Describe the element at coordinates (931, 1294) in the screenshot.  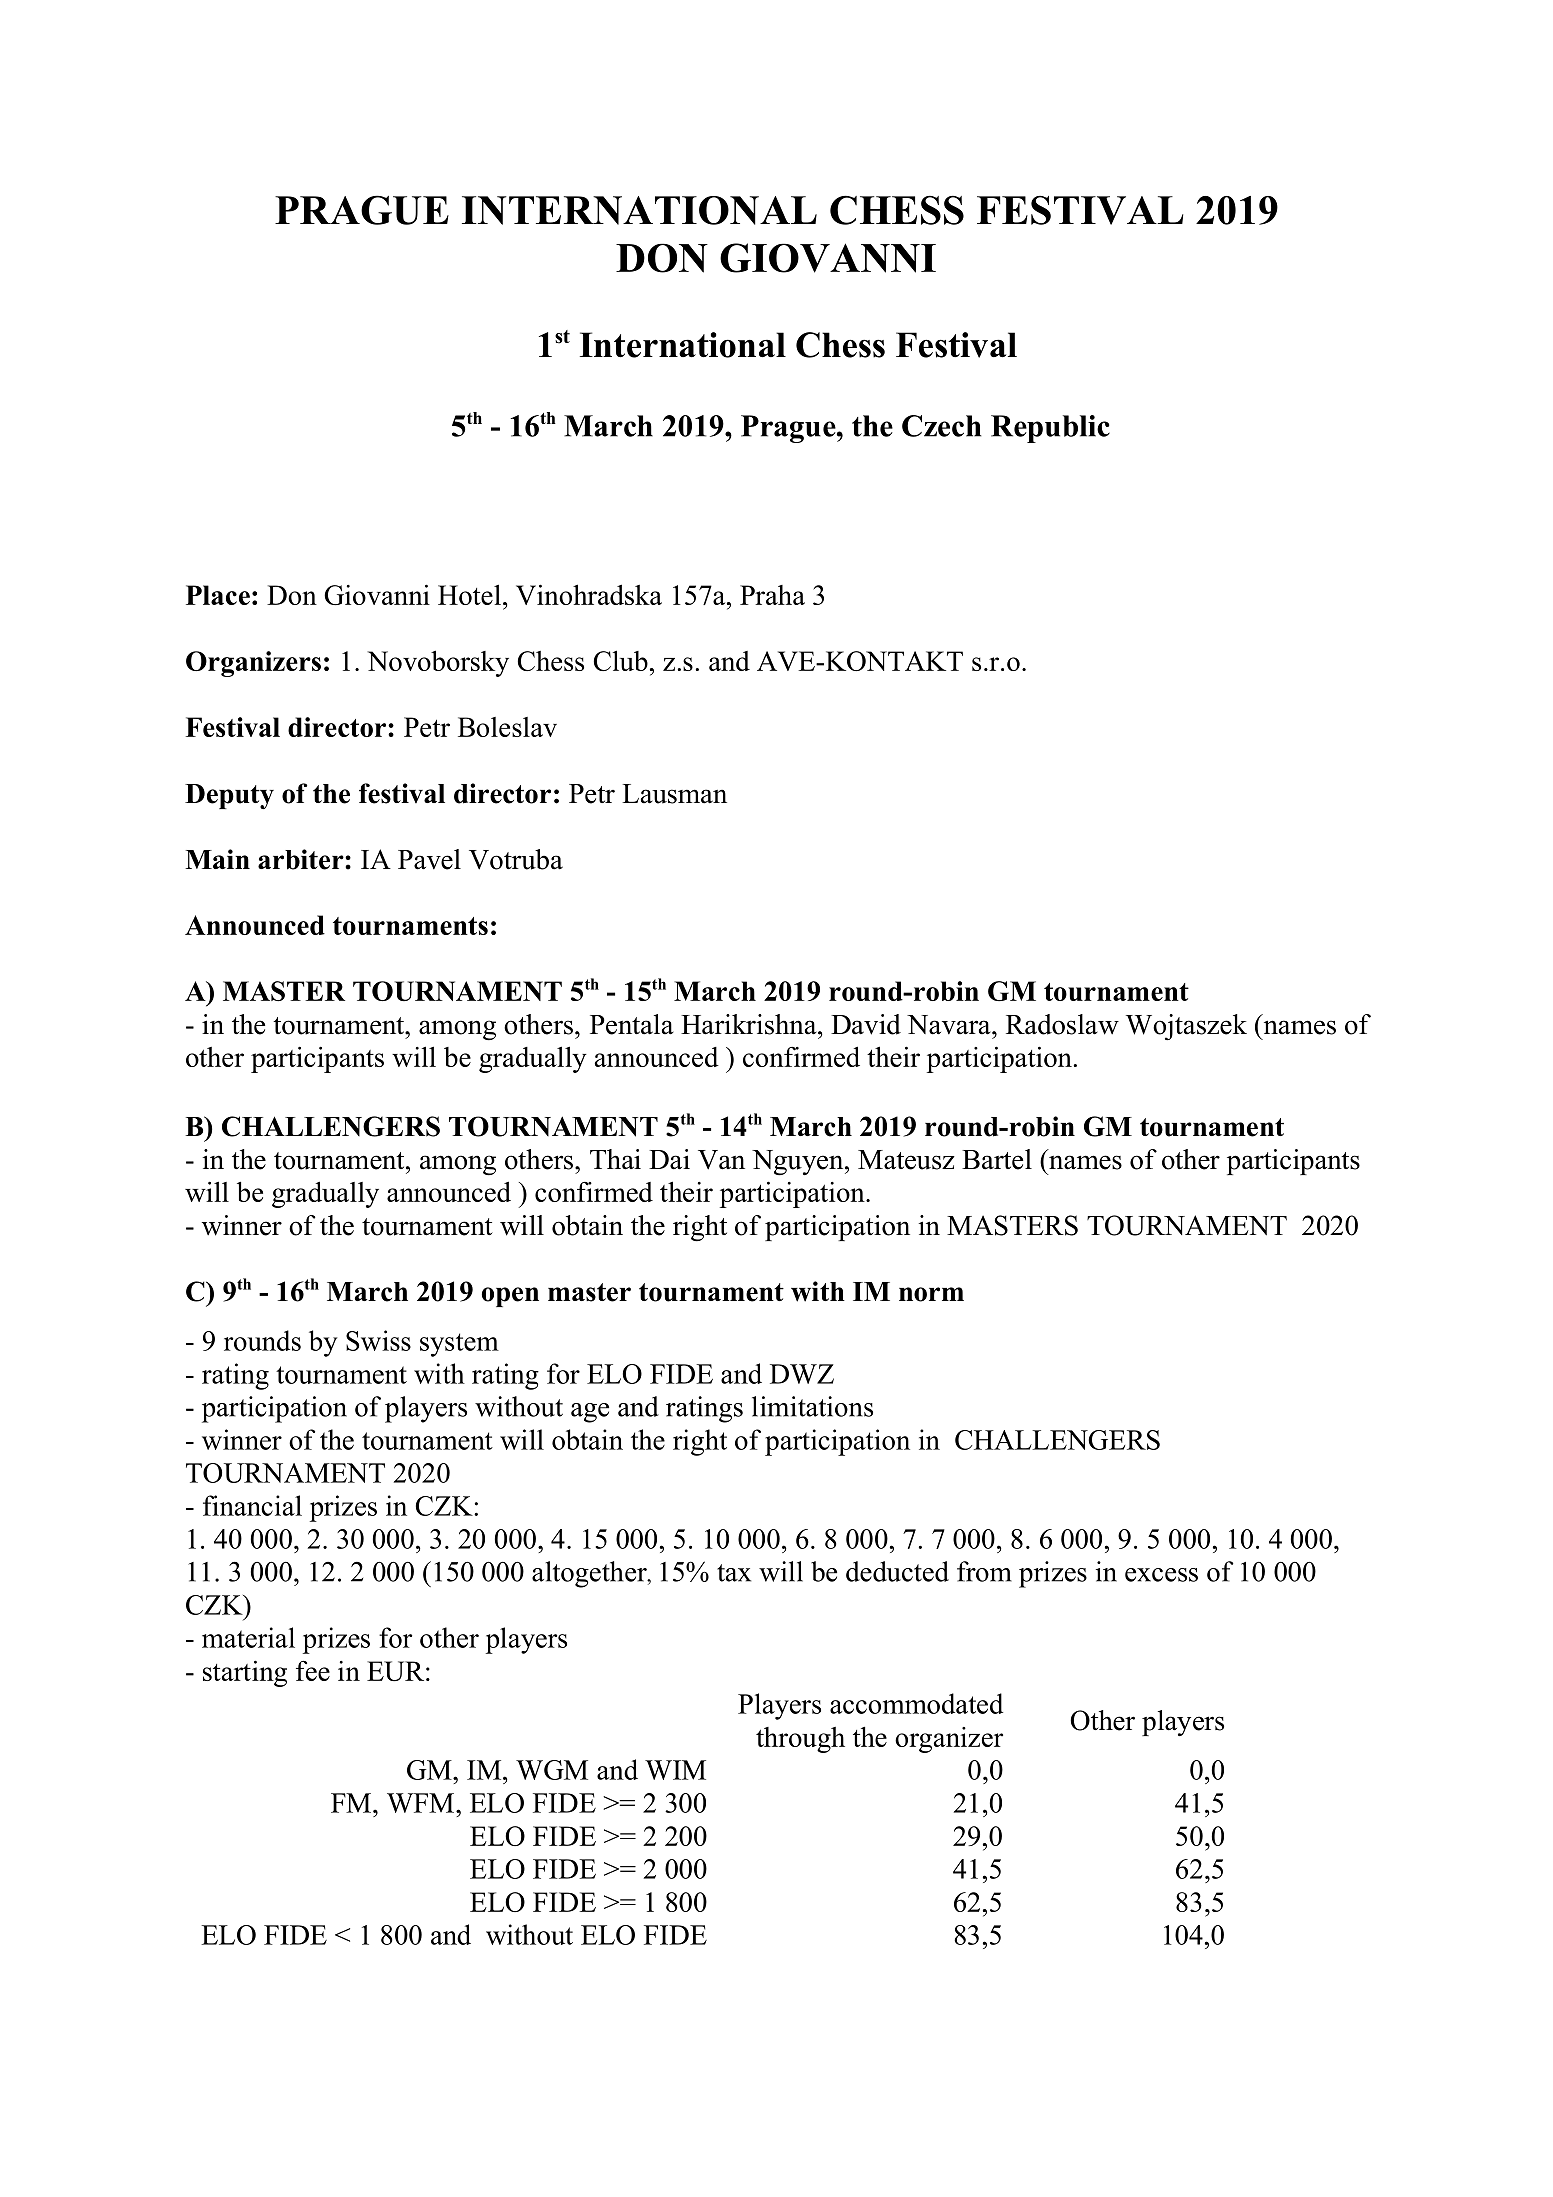
I see `norm` at that location.
